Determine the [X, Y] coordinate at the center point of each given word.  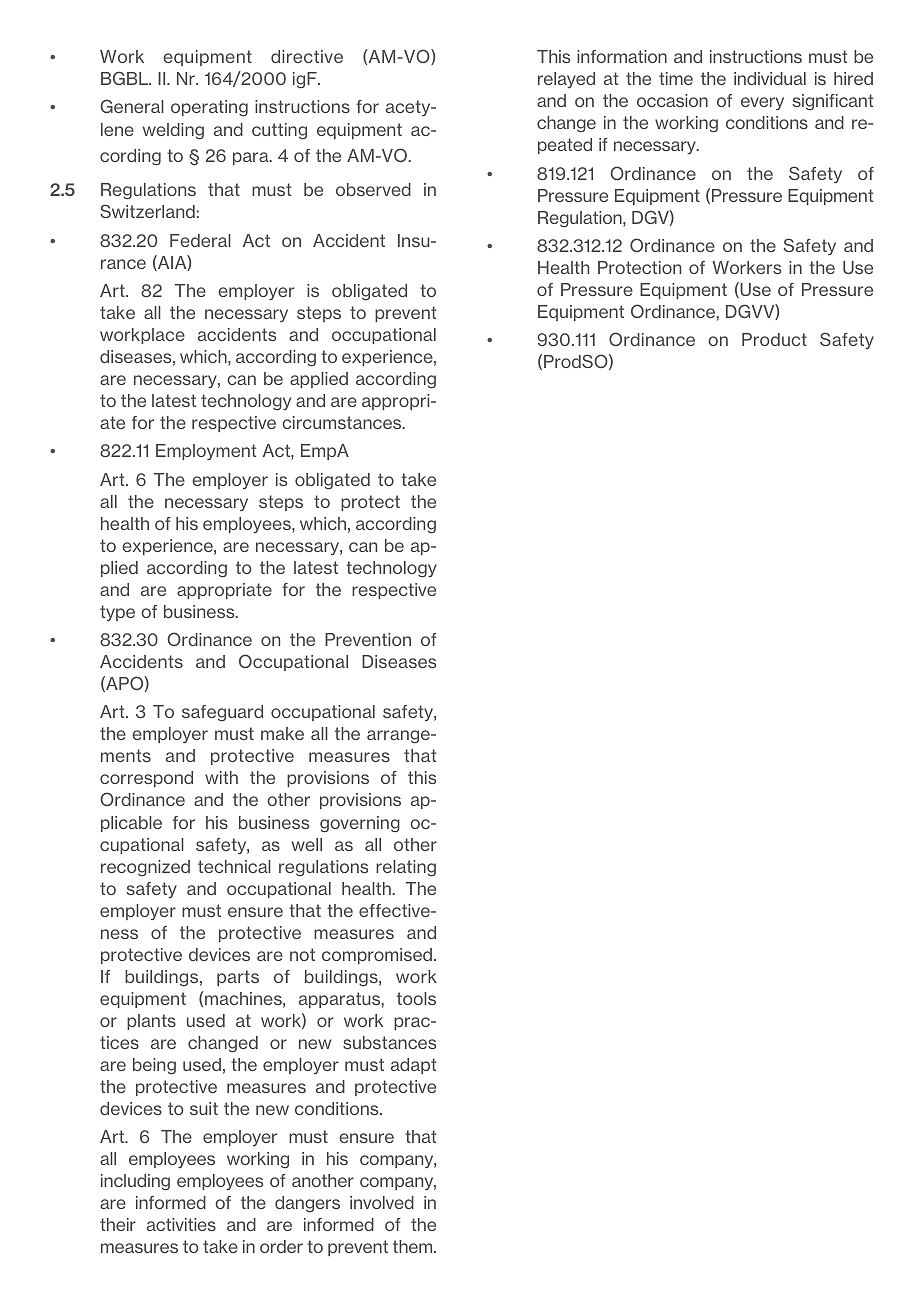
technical [234, 866]
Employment [206, 452]
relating [406, 868]
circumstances [343, 422]
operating [209, 108]
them [414, 1246]
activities [181, 1224]
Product [774, 339]
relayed [566, 80]
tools [416, 998]
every [762, 103]
